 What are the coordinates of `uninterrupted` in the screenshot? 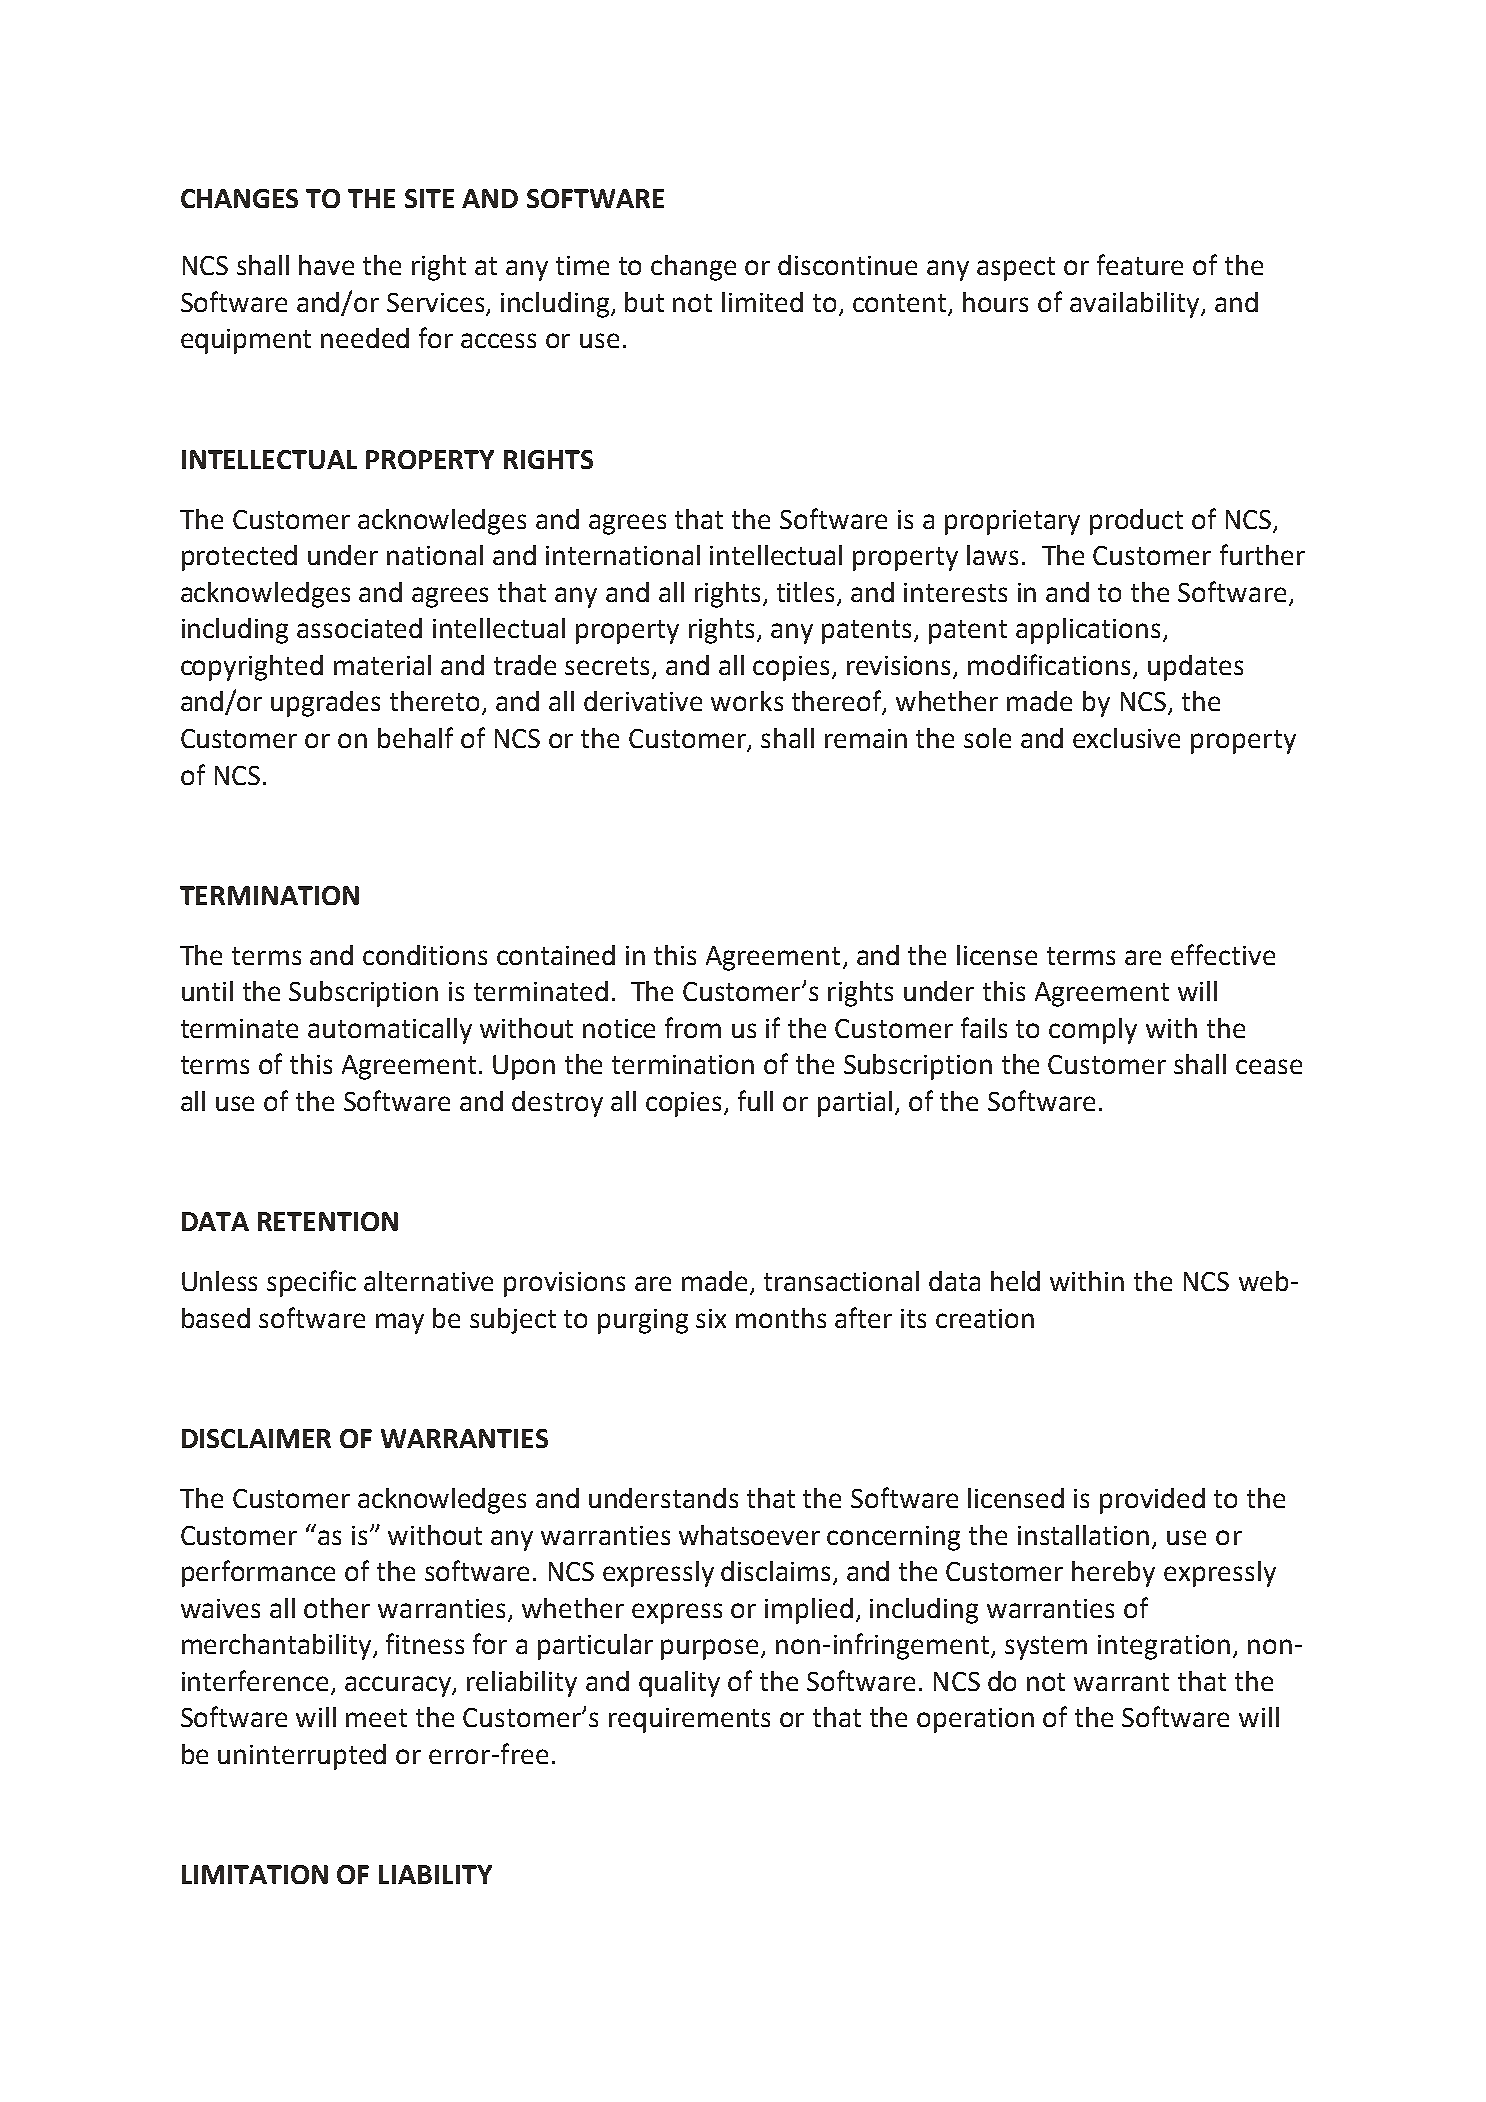 It's located at (302, 1757).
